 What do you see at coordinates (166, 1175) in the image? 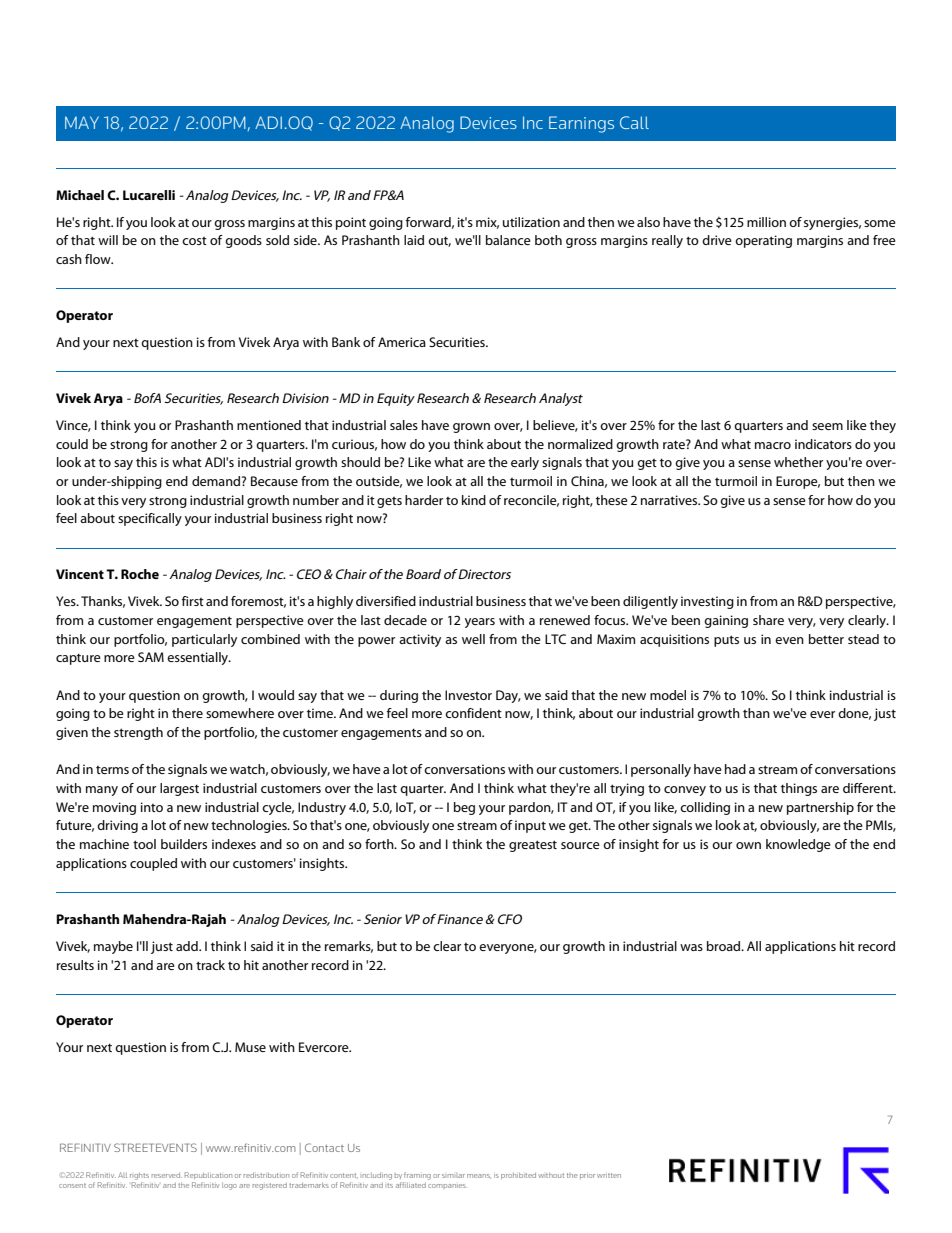
I see `reserved` at bounding box center [166, 1175].
